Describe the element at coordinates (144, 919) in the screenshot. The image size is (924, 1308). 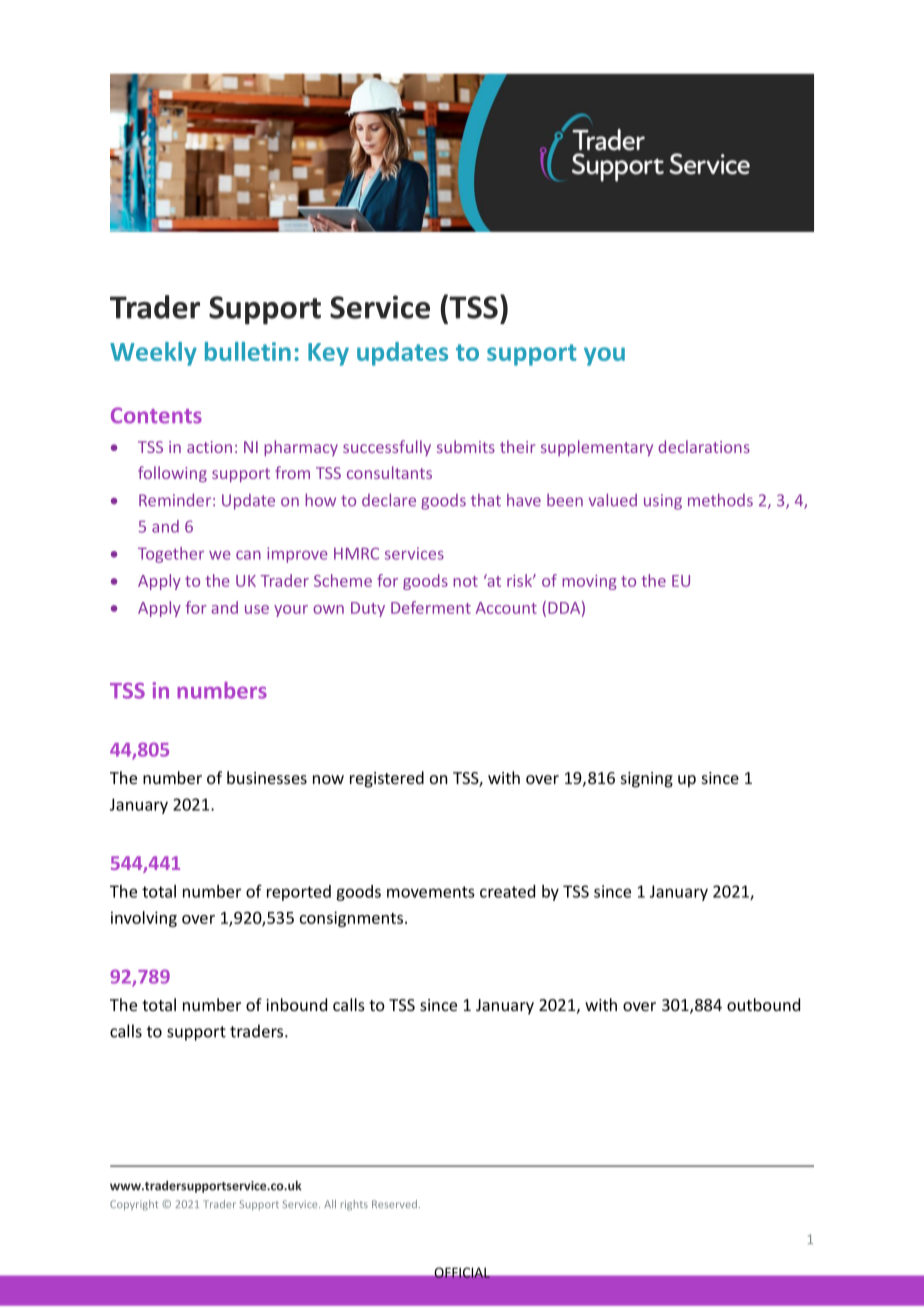
I see `involving` at that location.
